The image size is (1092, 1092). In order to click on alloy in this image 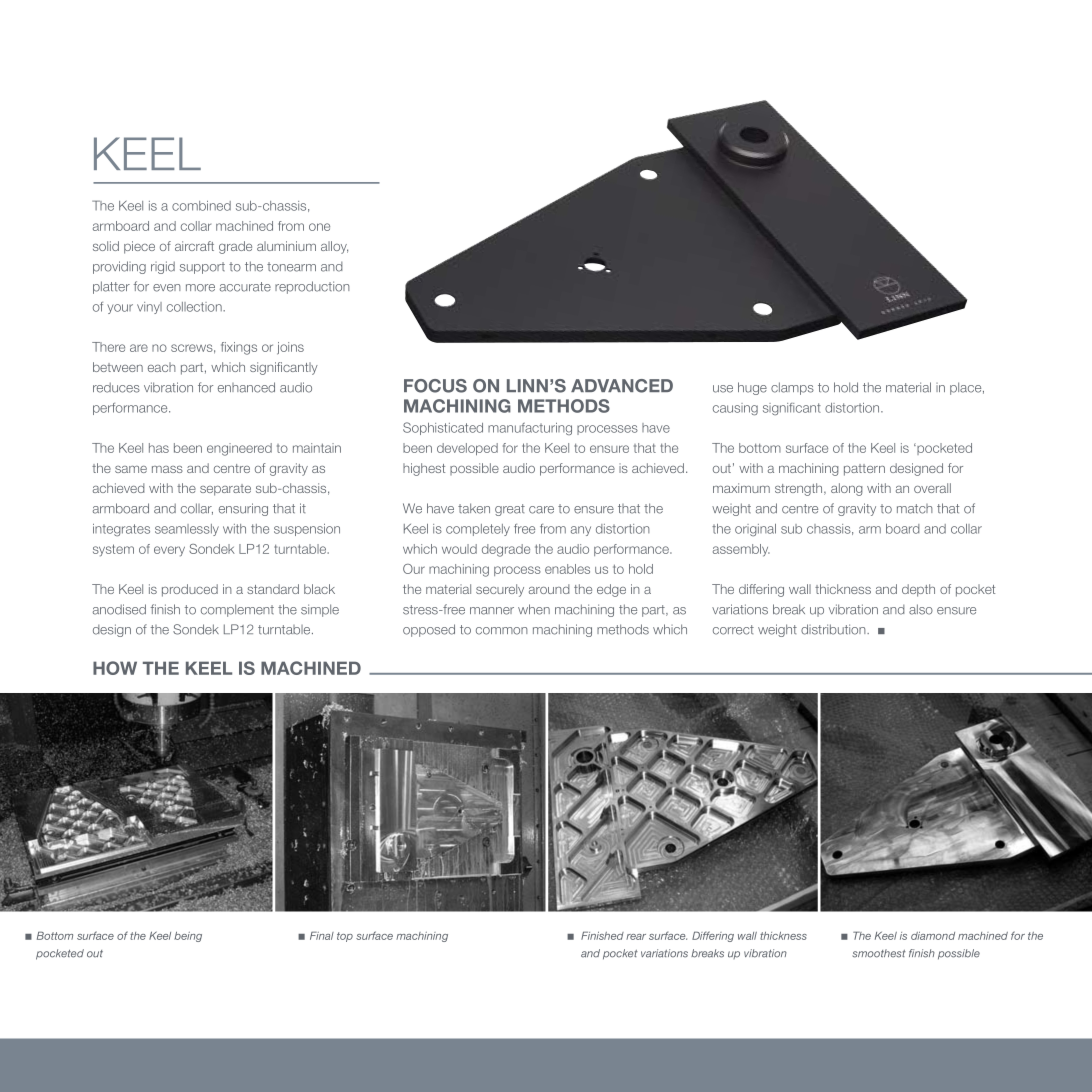, I will do `click(334, 247)`.
